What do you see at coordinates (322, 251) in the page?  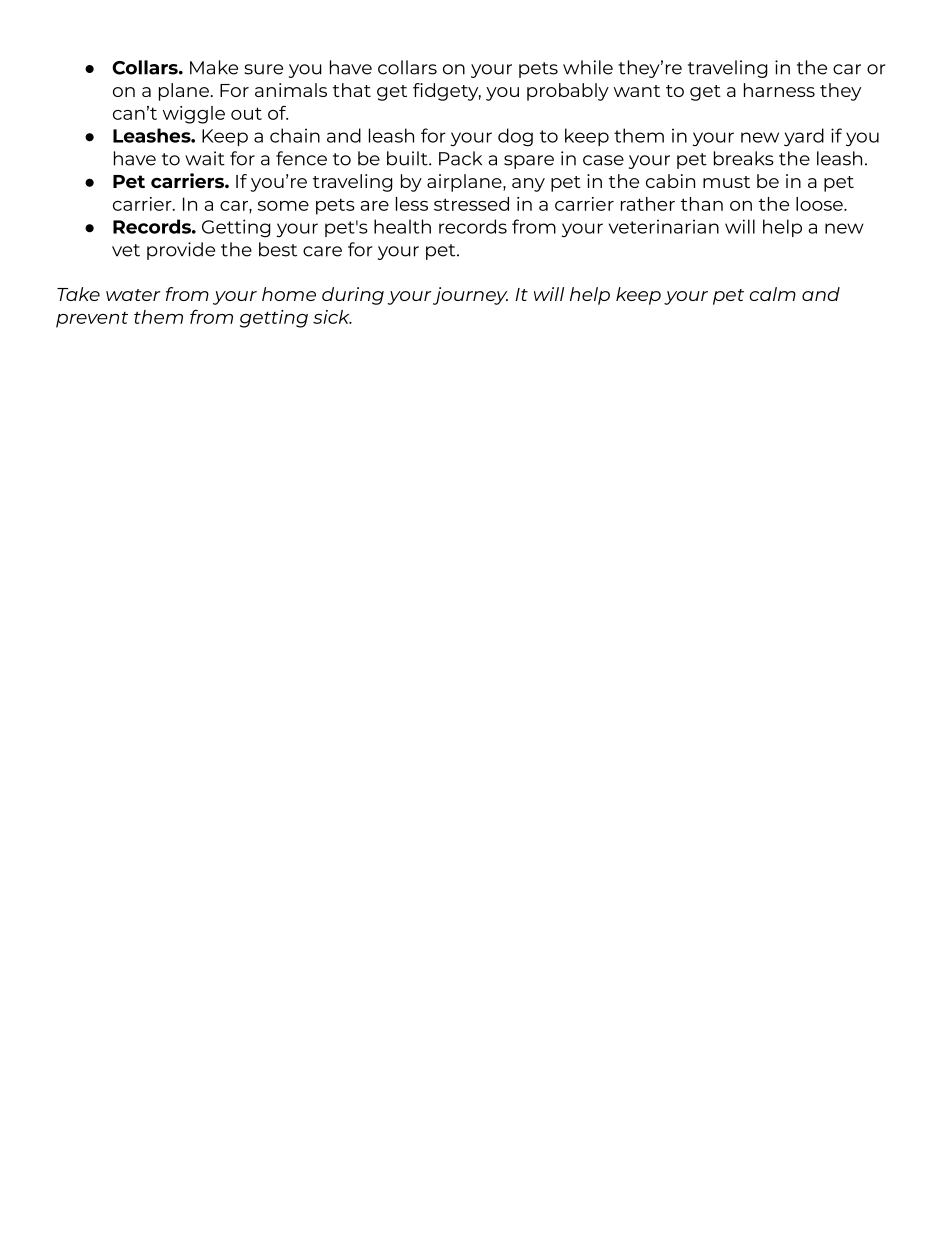 I see `care` at bounding box center [322, 251].
